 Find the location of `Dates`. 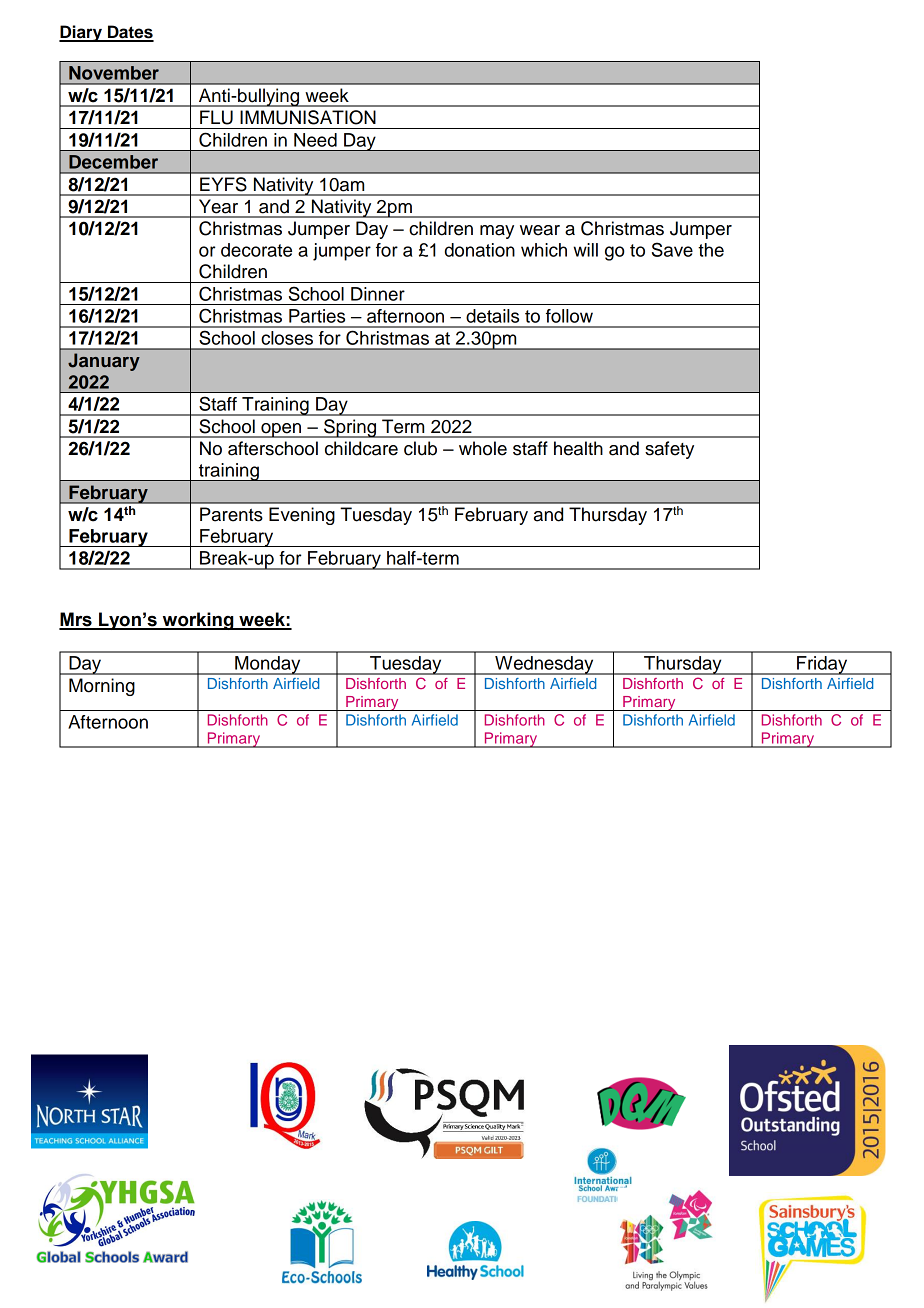

Dates is located at coordinates (130, 33).
